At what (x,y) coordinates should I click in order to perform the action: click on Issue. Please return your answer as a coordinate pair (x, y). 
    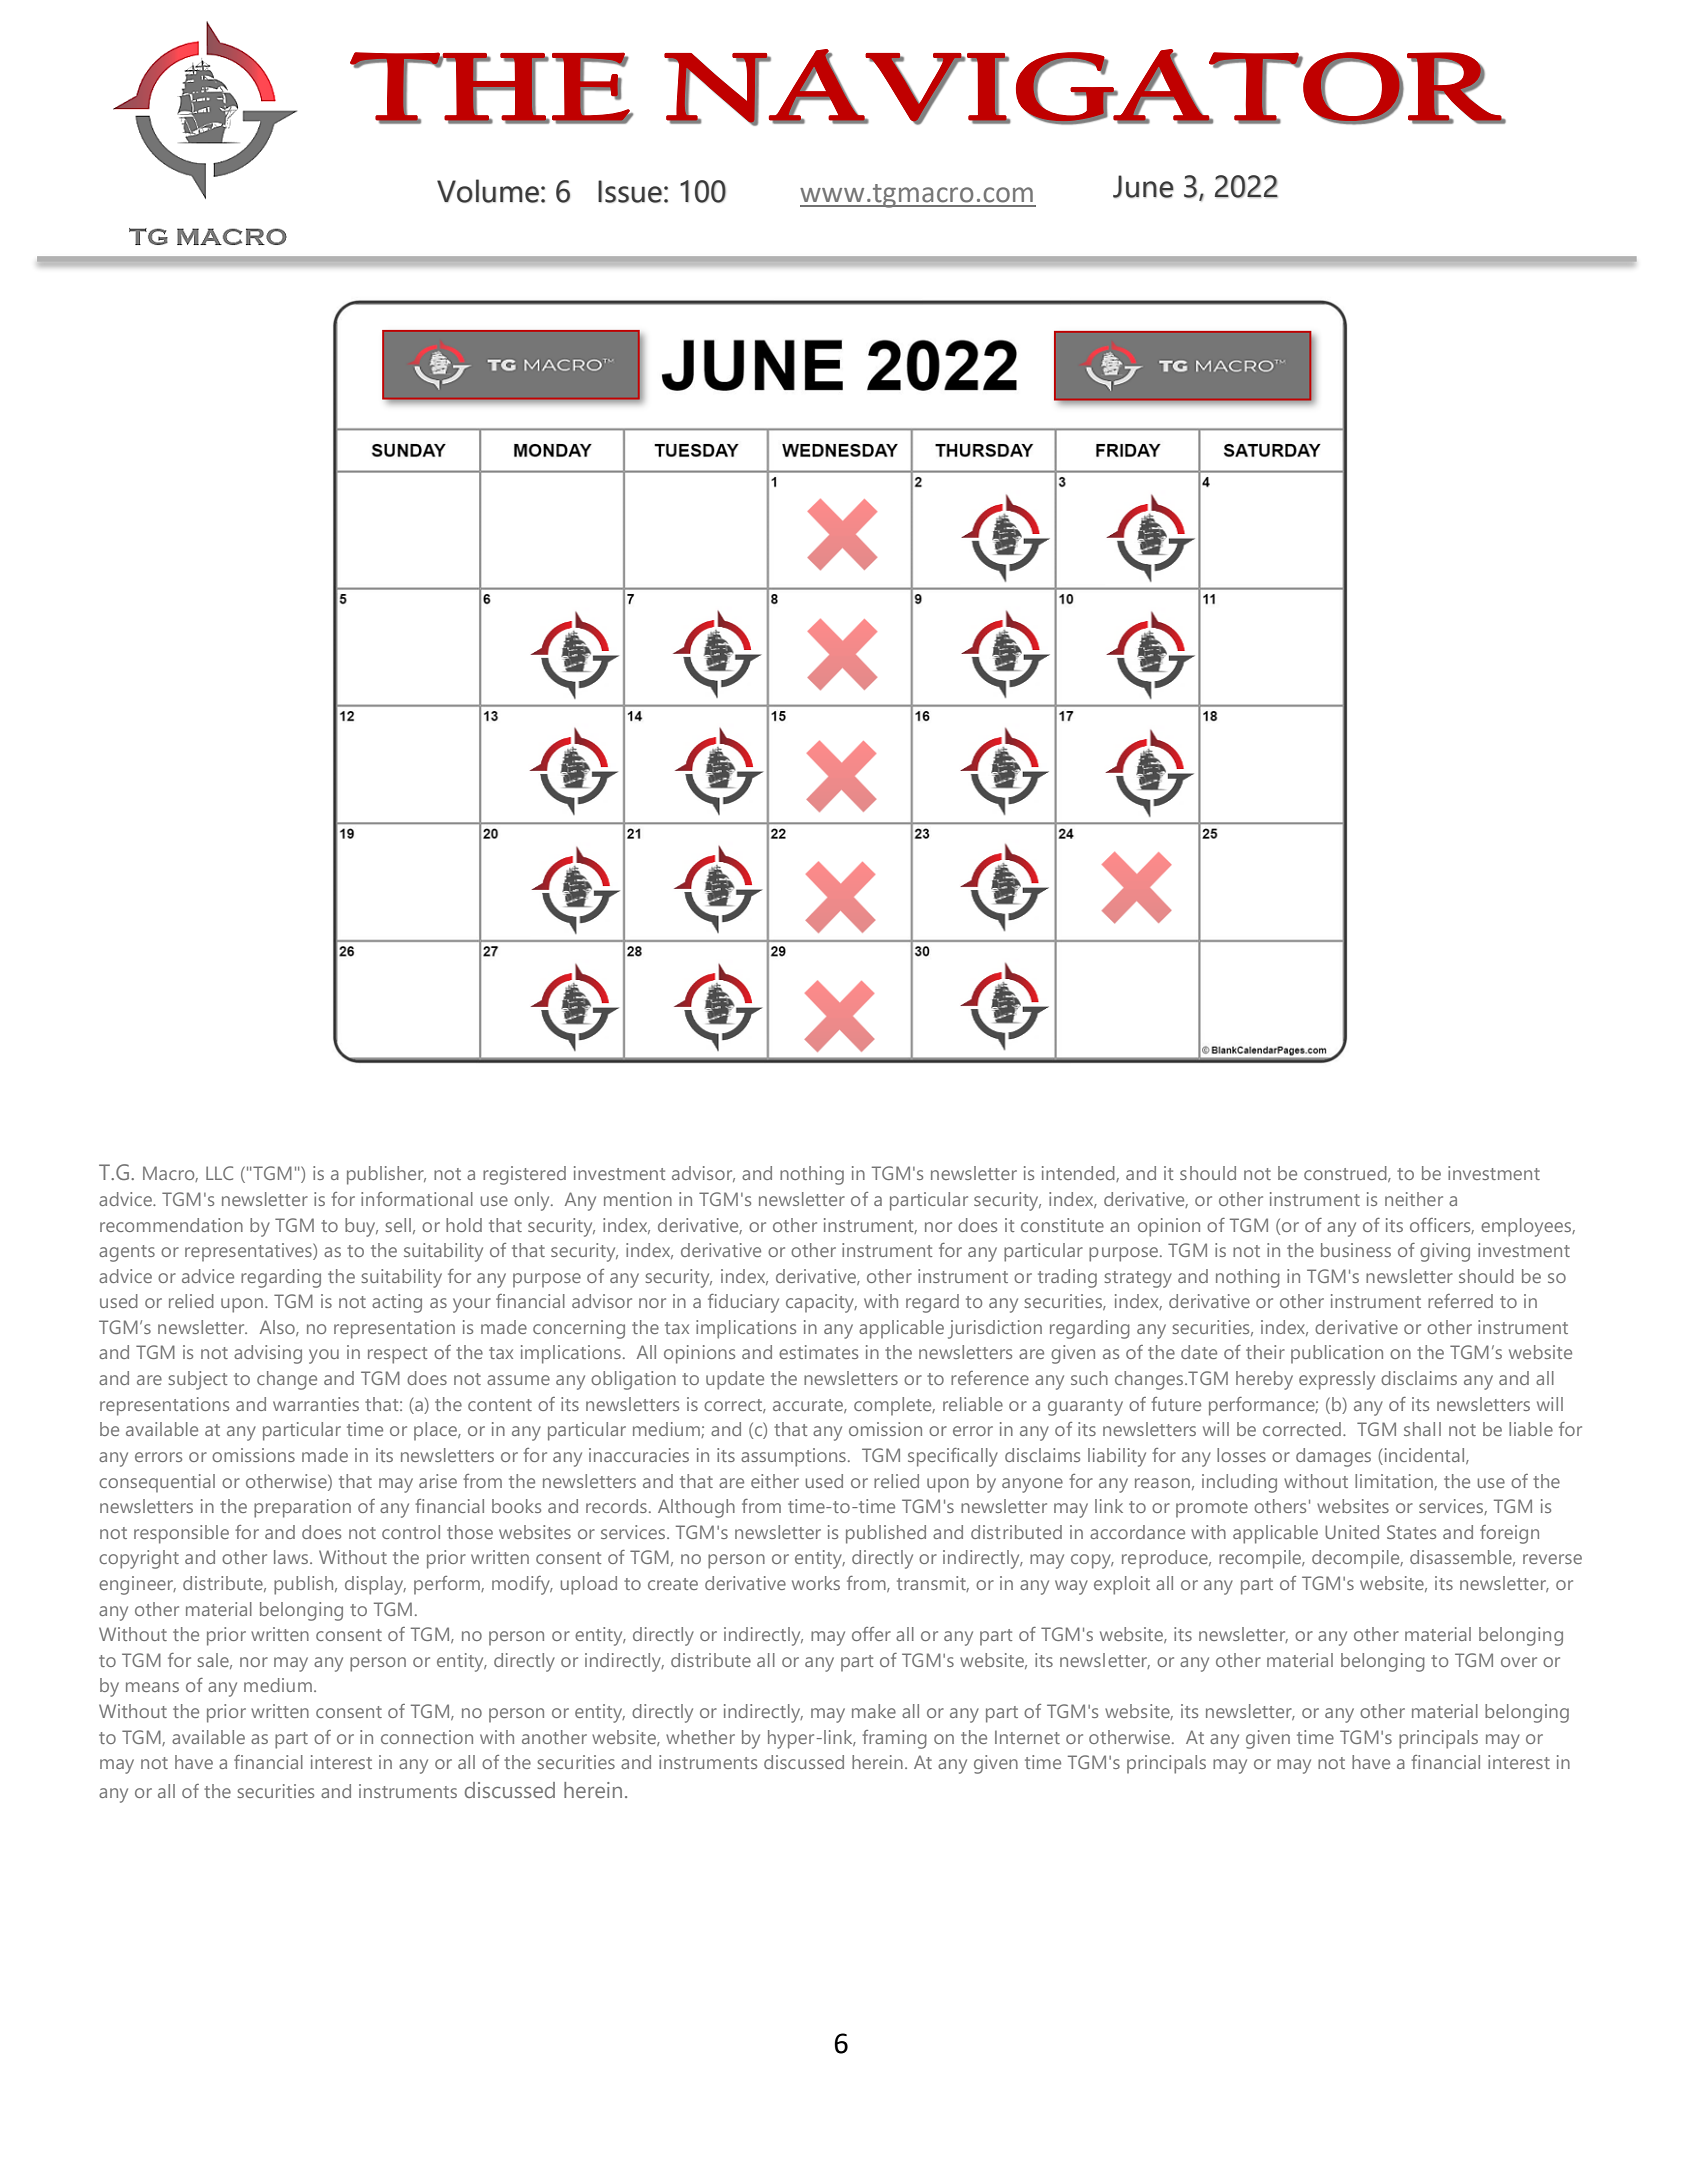
    Looking at the image, I should click on (630, 191).
